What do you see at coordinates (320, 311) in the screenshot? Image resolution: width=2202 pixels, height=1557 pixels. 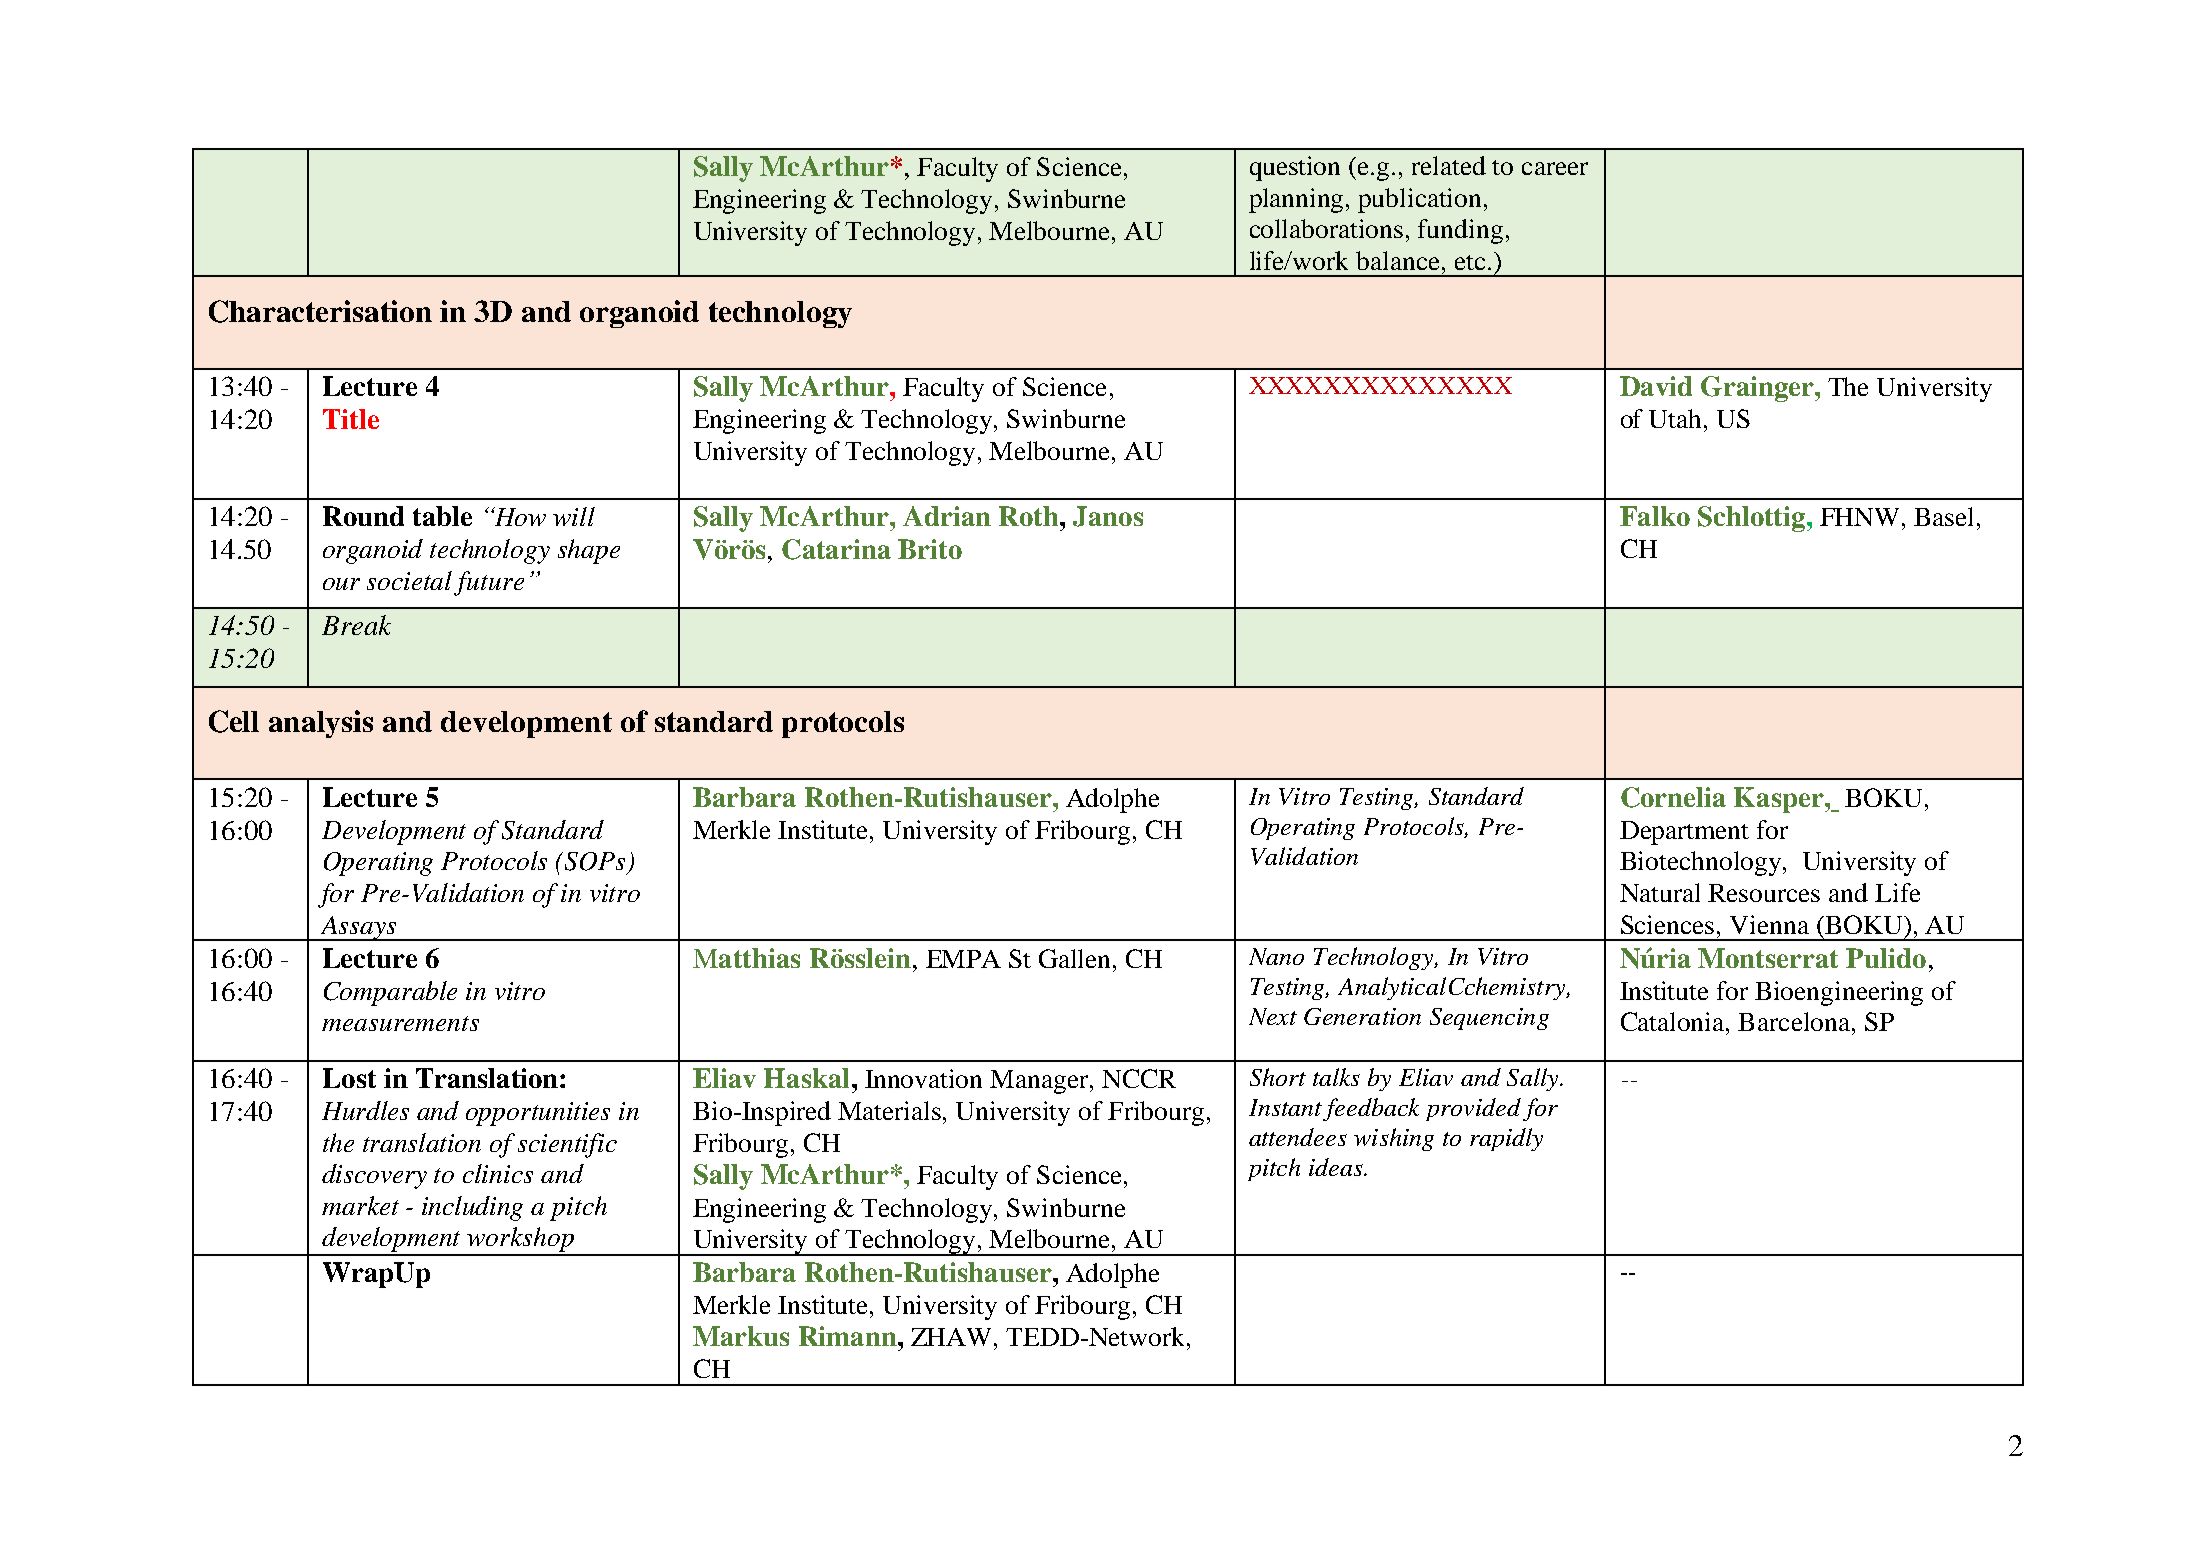 I see `Characterisation` at bounding box center [320, 311].
